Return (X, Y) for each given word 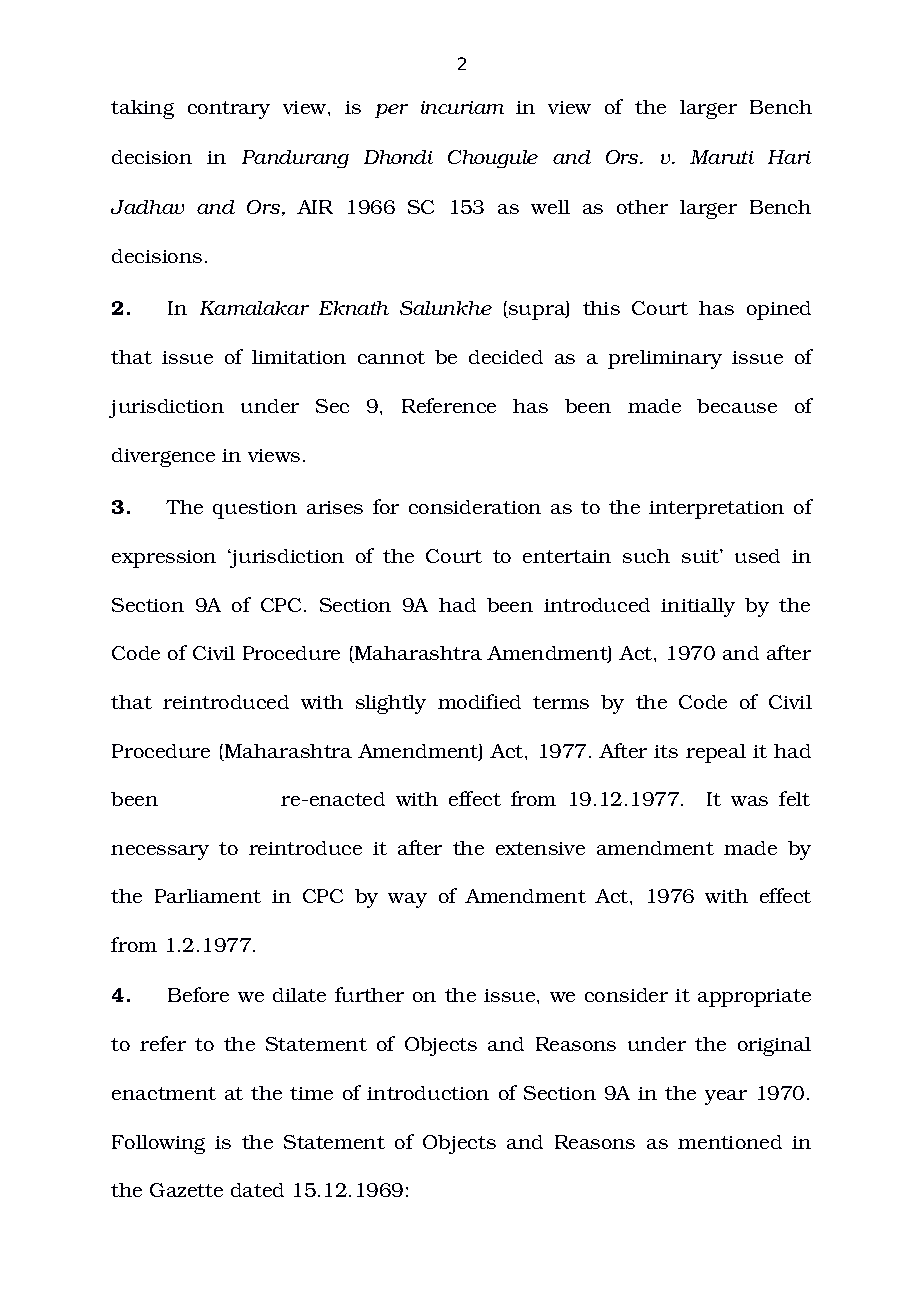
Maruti (722, 157)
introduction (428, 1093)
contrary (229, 110)
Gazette (186, 1190)
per (391, 111)
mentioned (730, 1142)
